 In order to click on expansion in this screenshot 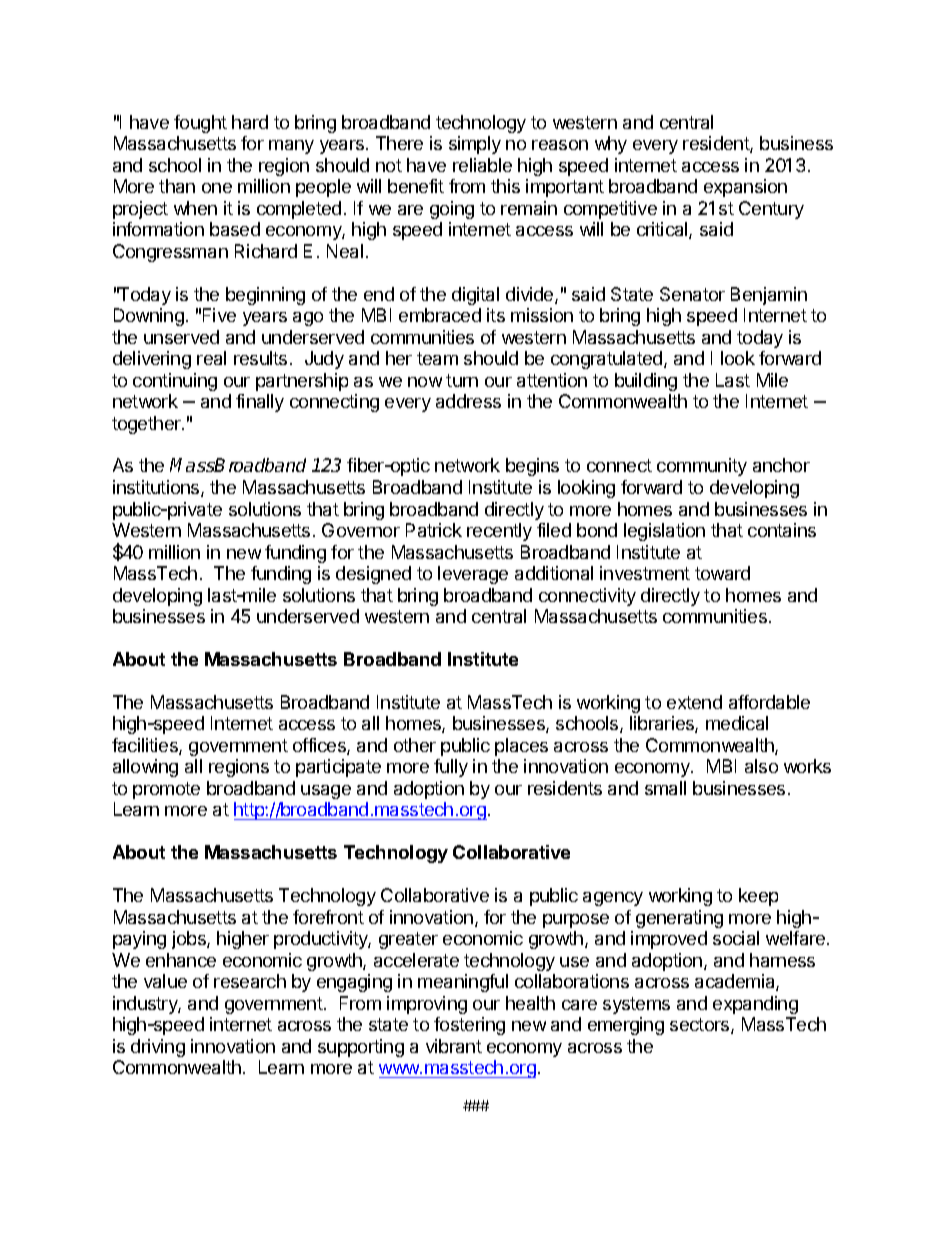, I will do `click(745, 188)`.
